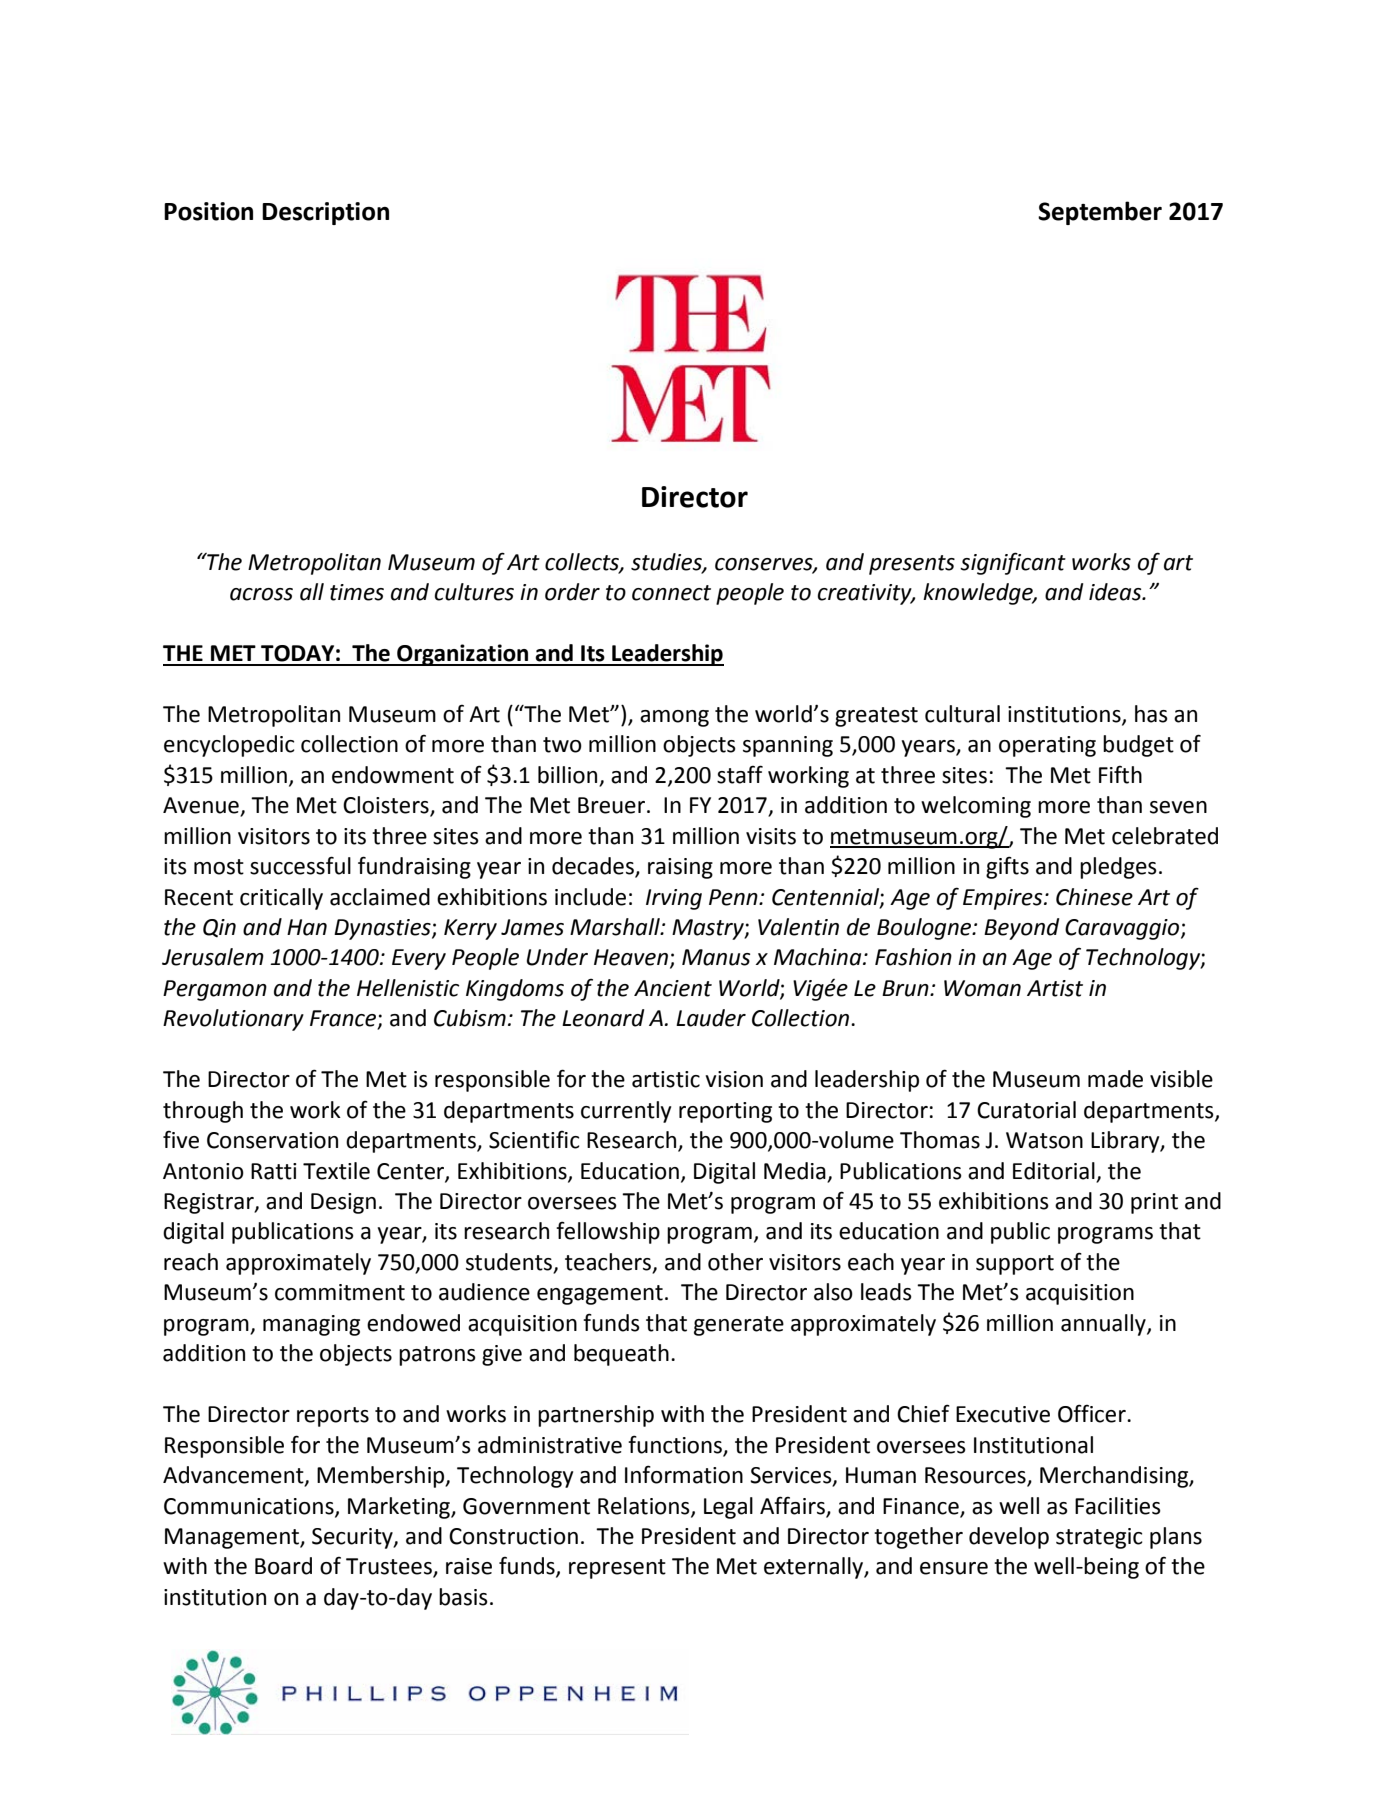 Image resolution: width=1388 pixels, height=1796 pixels. I want to click on significant, so click(1013, 563).
